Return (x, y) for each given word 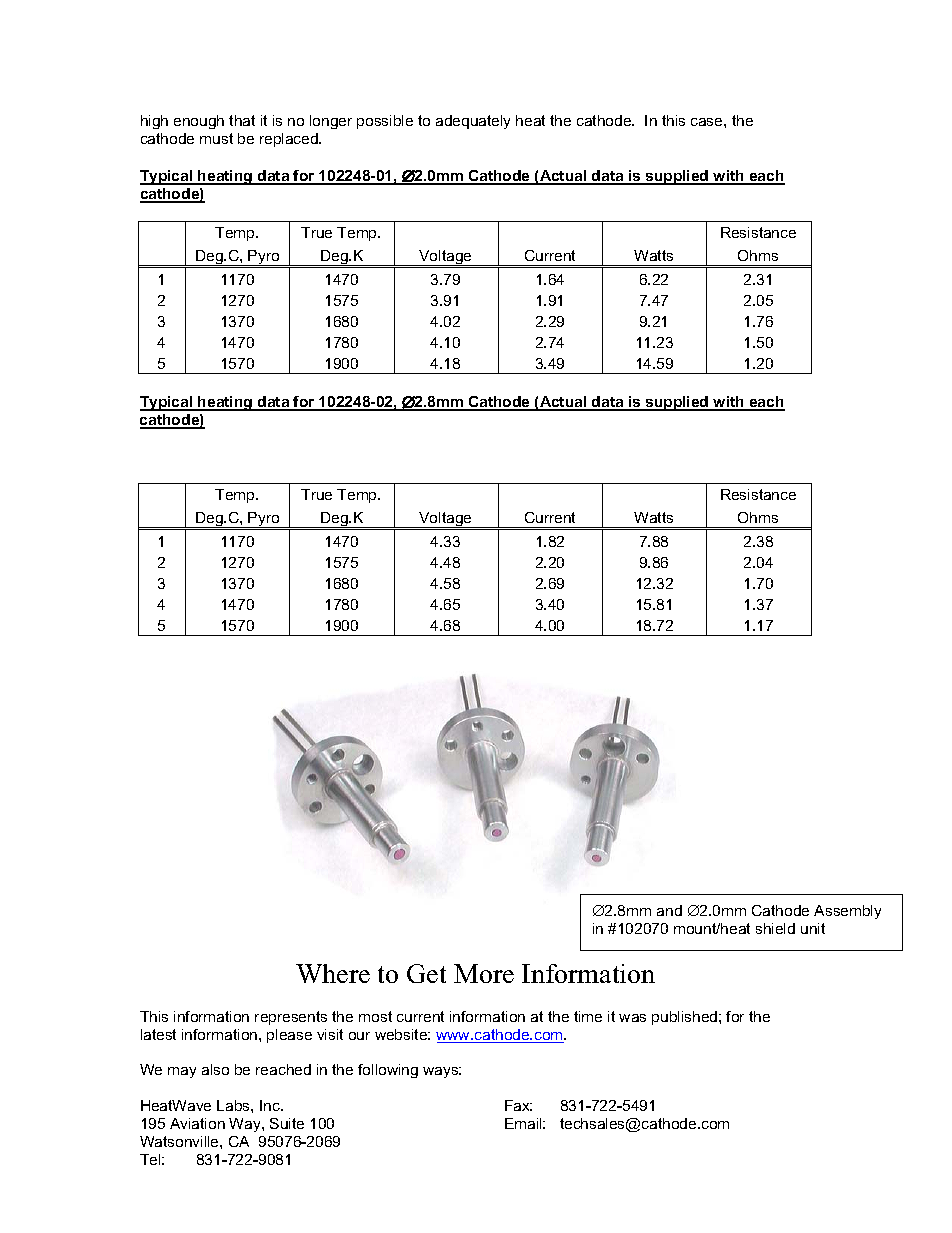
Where (333, 973)
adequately (473, 122)
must (216, 138)
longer (331, 122)
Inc (271, 1105)
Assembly (847, 912)
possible (385, 122)
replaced (290, 140)
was (632, 1018)
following (388, 1071)
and (669, 910)
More (484, 973)
